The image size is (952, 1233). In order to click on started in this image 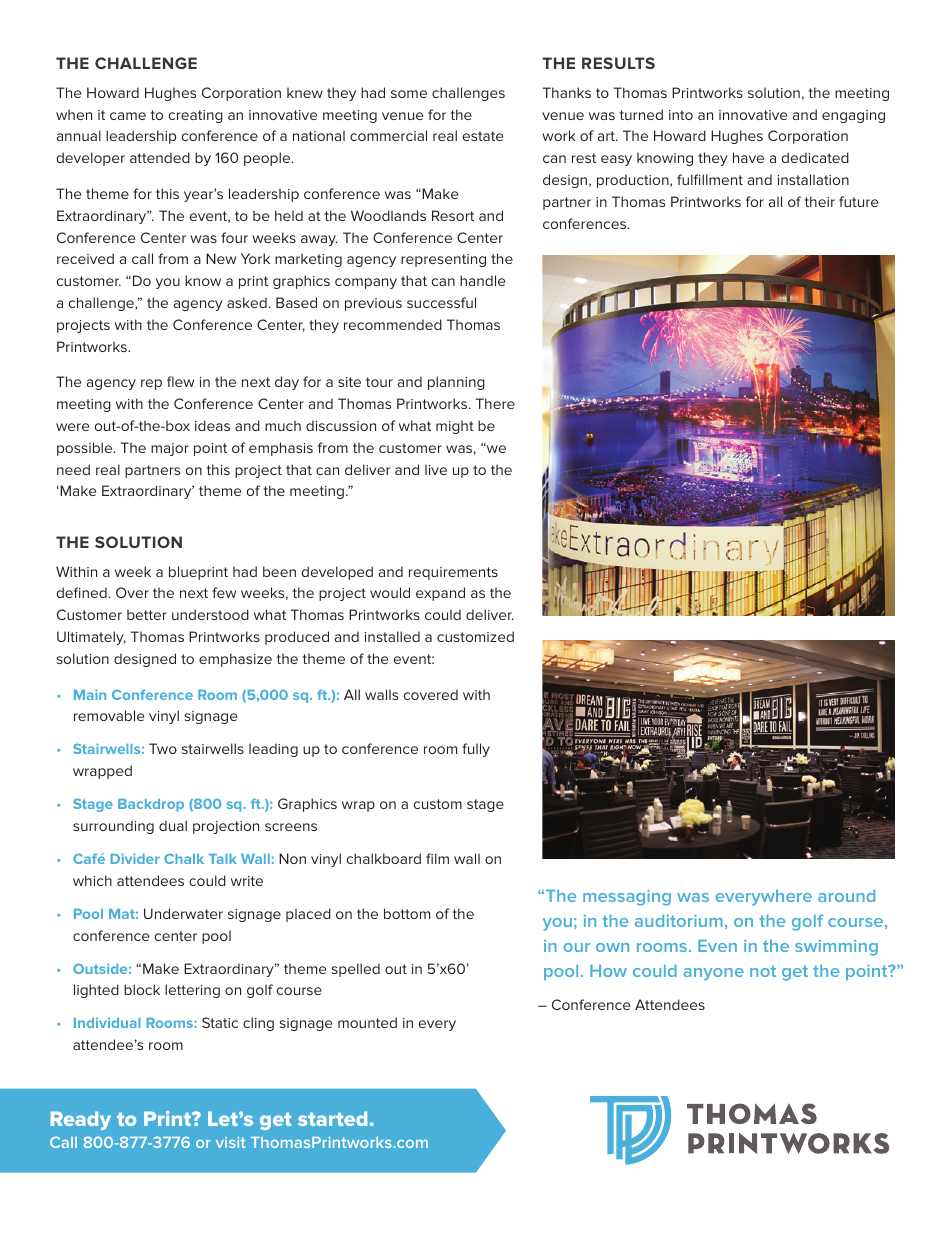, I will do `click(332, 1118)`.
